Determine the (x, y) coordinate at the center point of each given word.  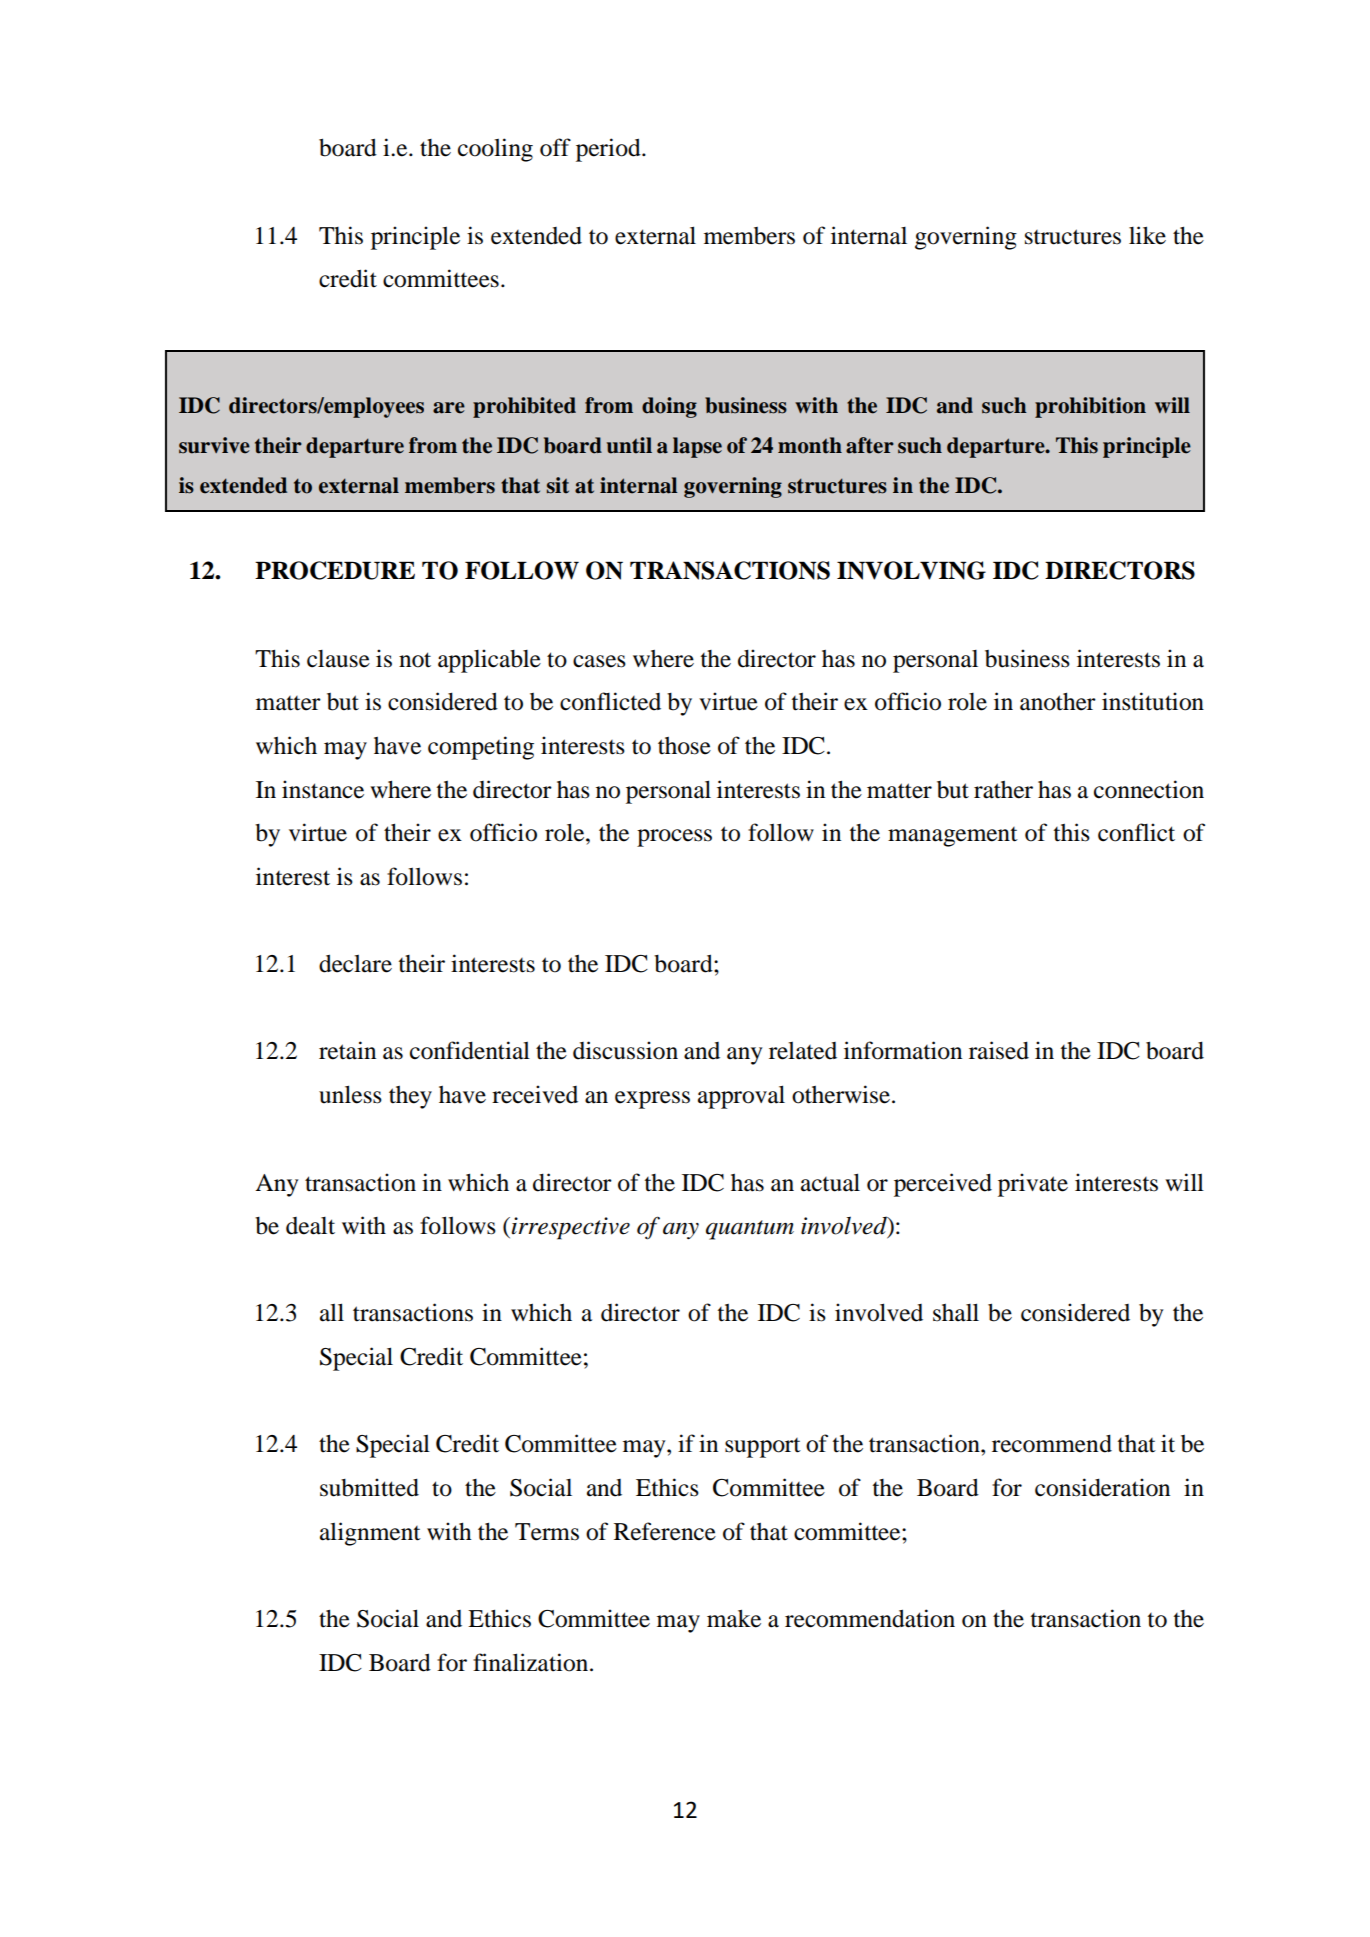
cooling (495, 150)
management (953, 837)
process (674, 838)
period (609, 150)
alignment (370, 1534)
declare (355, 963)
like (1147, 235)
